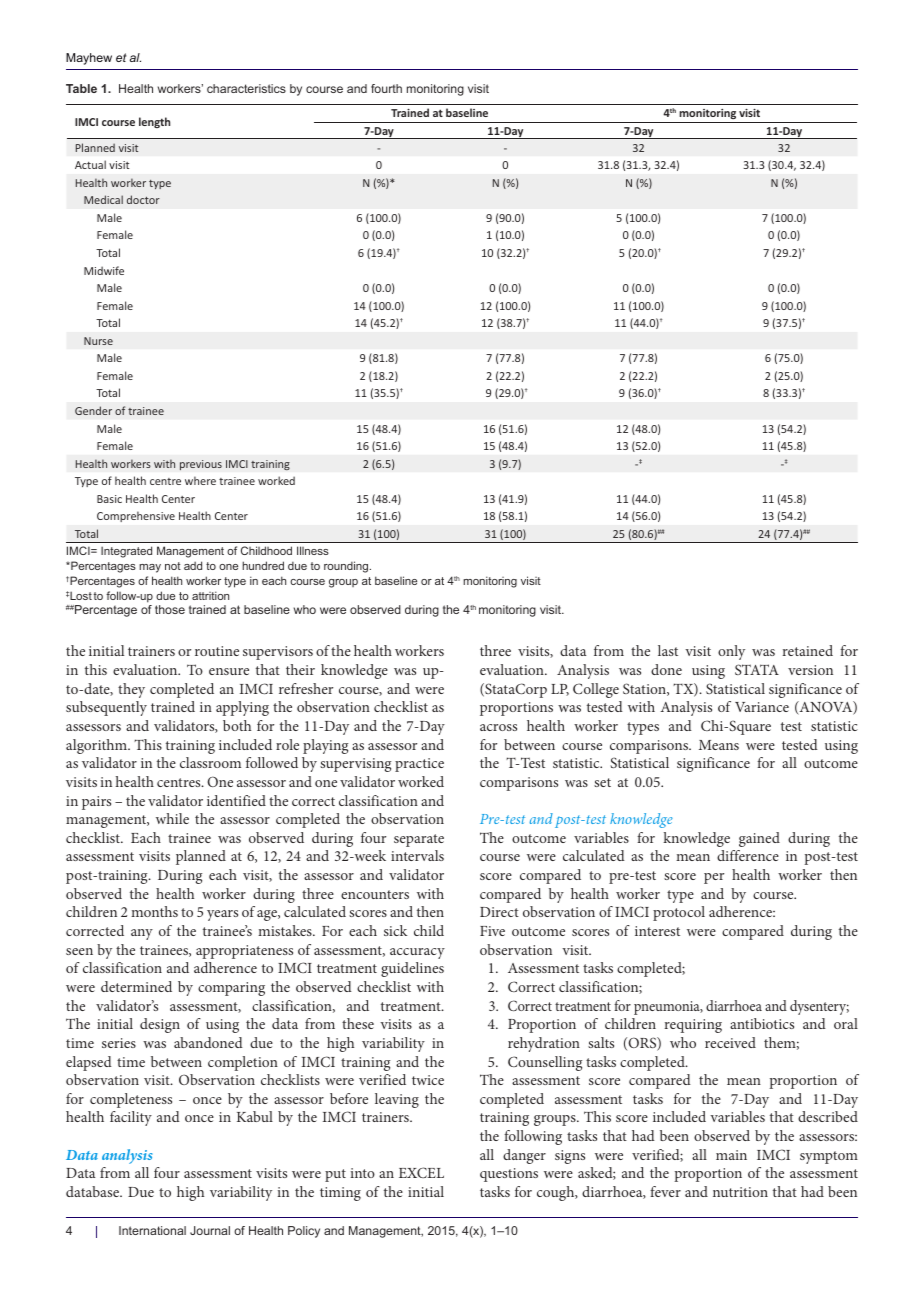  I want to click on where, so click(200, 480).
